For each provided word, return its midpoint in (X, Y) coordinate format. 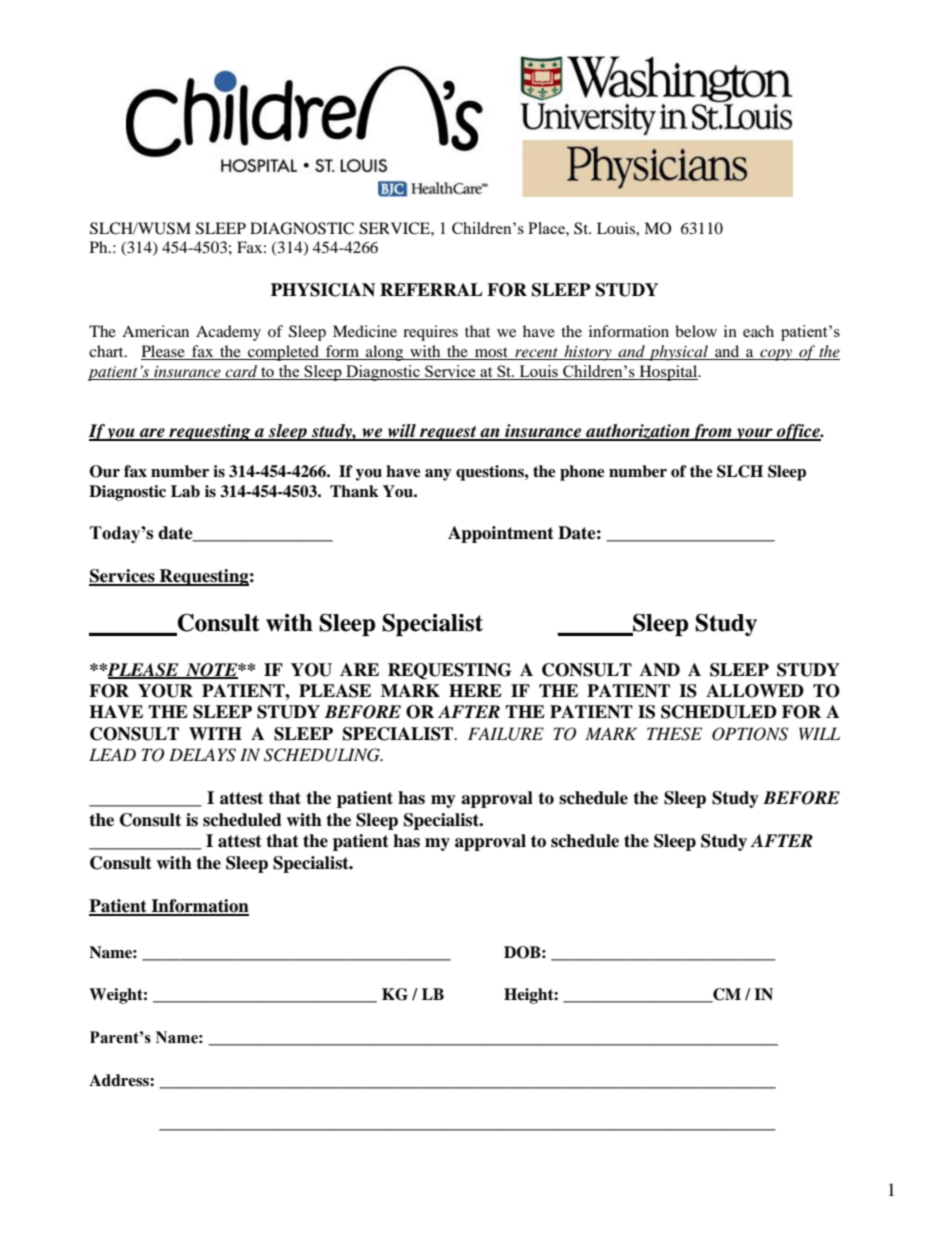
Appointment (501, 534)
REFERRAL (431, 289)
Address (120, 1080)
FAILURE (506, 734)
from (712, 432)
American (155, 331)
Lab (185, 491)
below (696, 331)
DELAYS (202, 755)
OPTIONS (750, 734)
